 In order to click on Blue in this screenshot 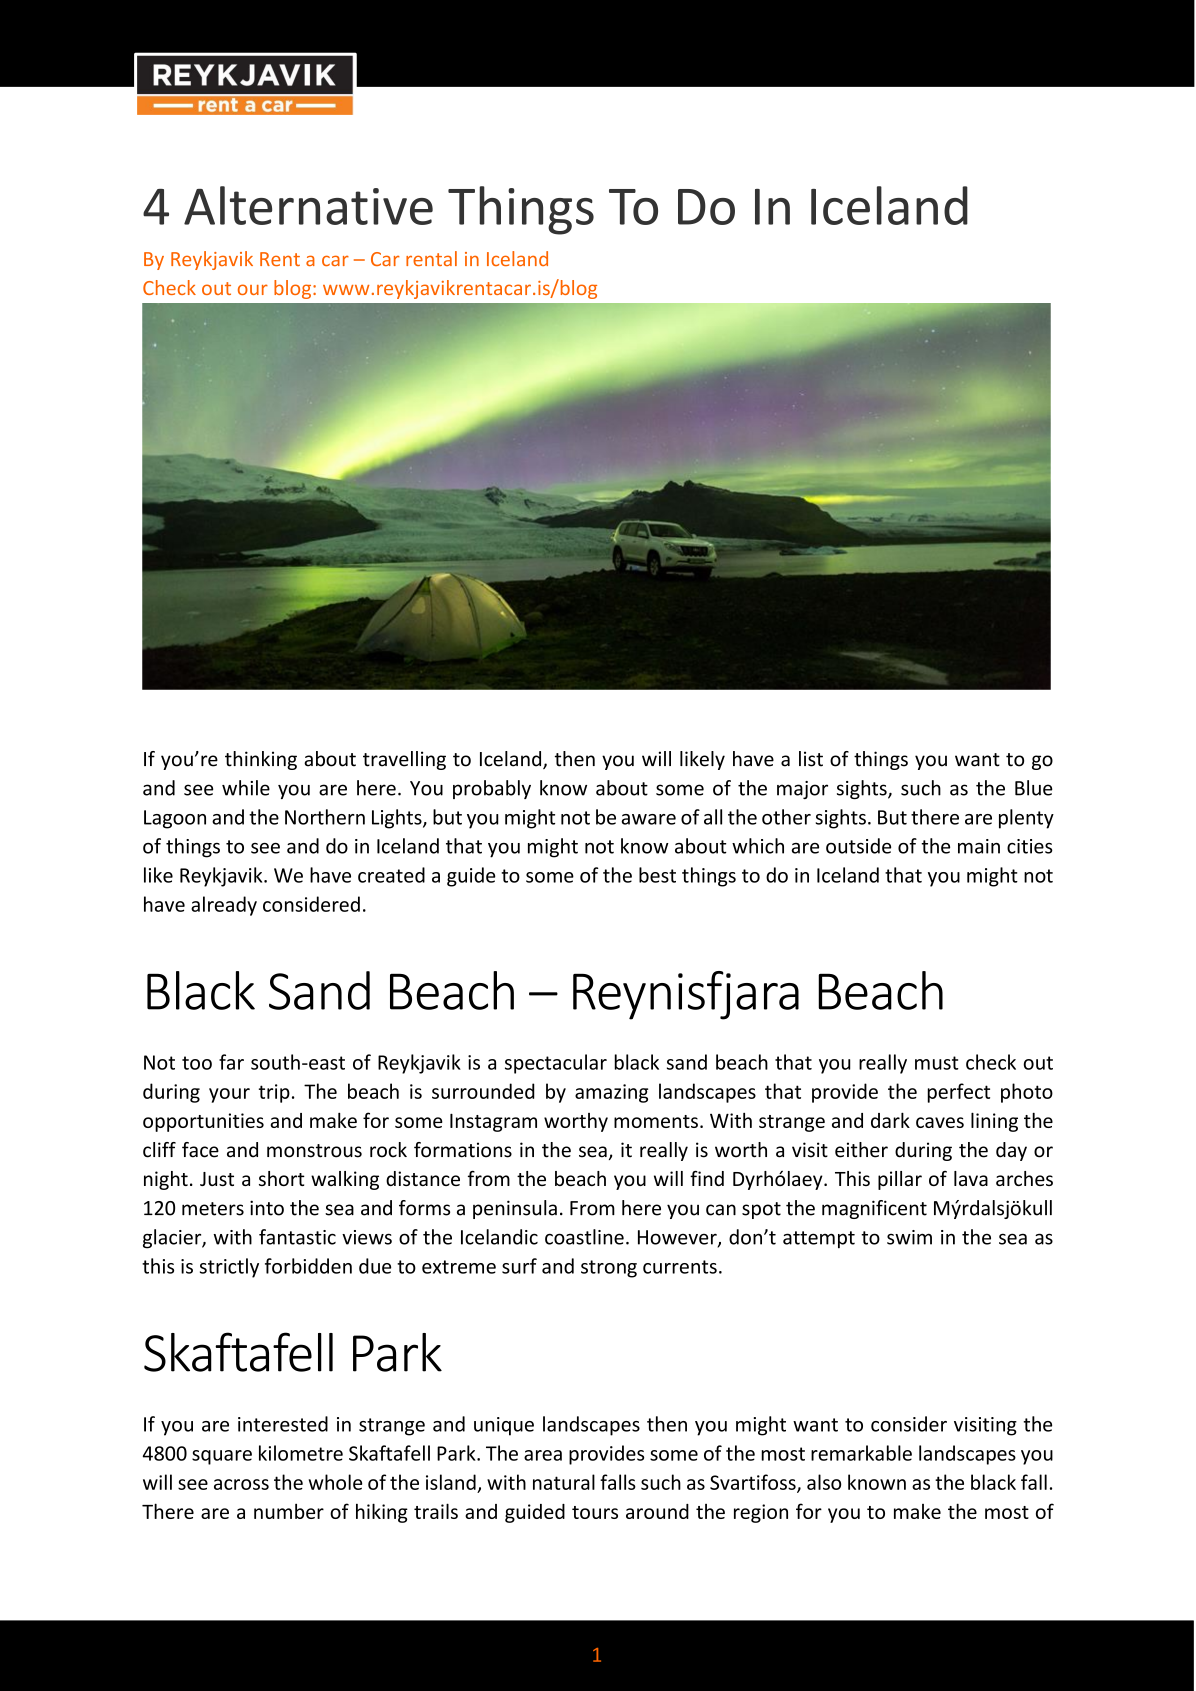, I will do `click(1034, 788)`.
